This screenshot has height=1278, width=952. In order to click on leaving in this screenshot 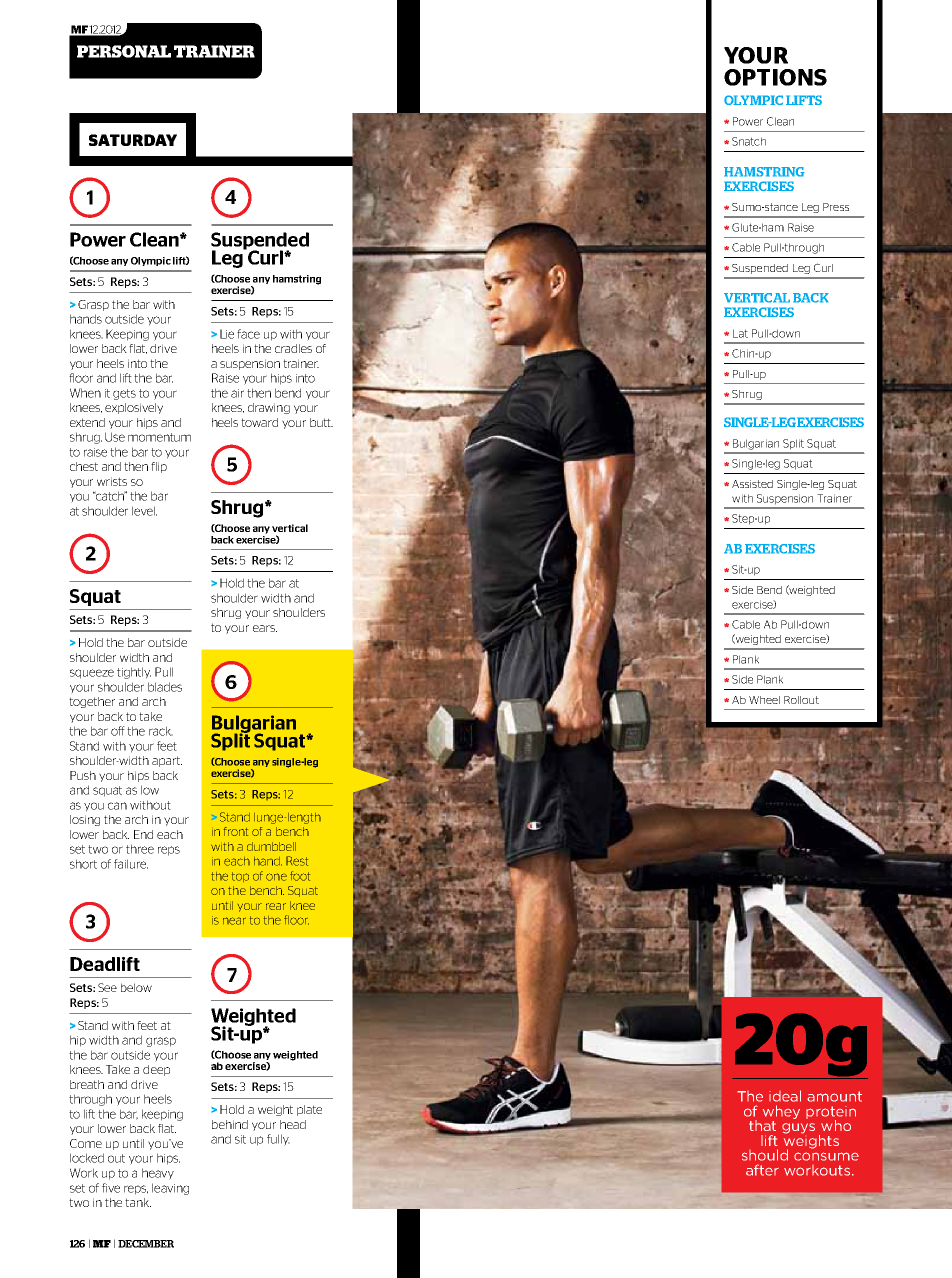, I will do `click(170, 1189)`.
